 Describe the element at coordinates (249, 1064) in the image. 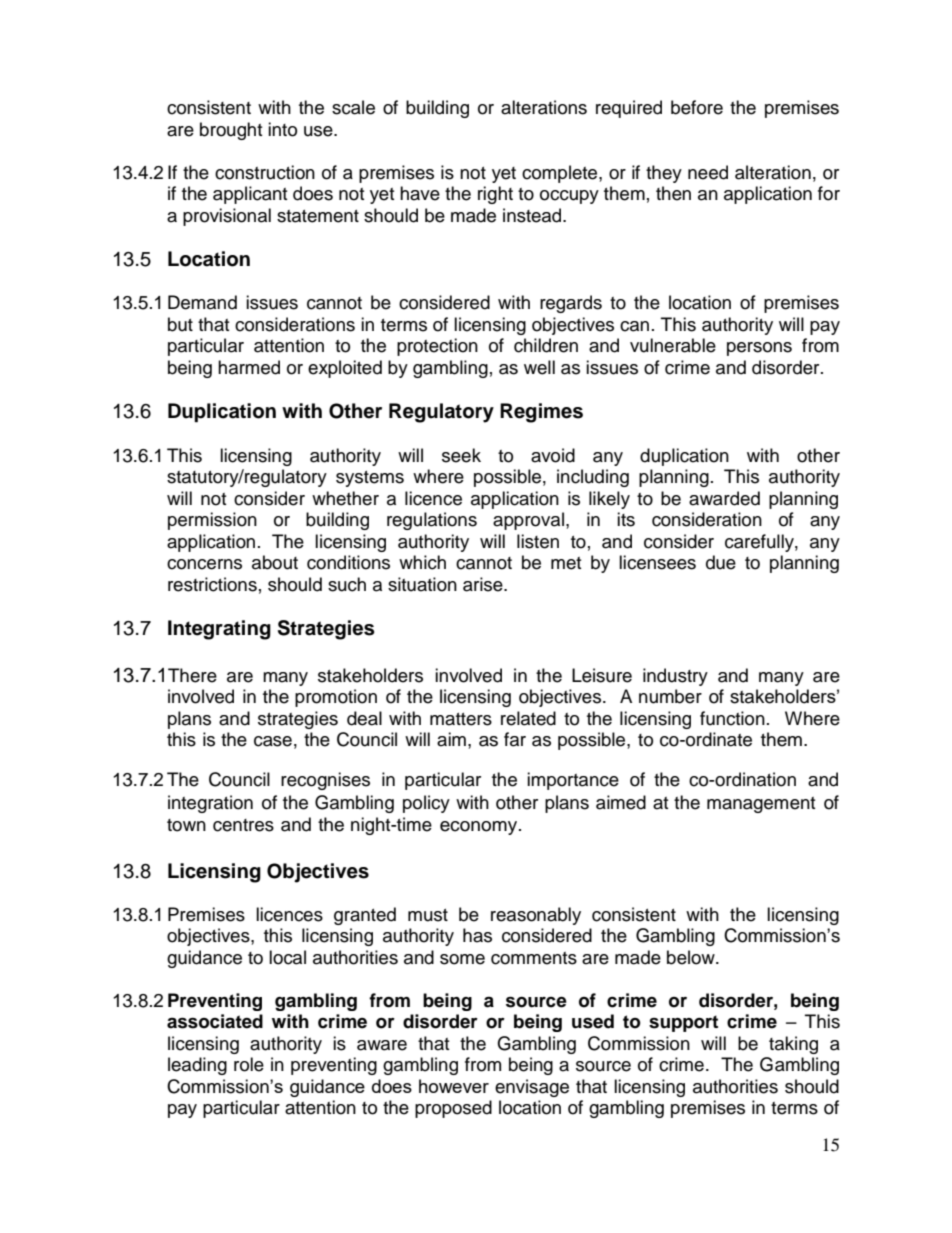

I see `role` at that location.
